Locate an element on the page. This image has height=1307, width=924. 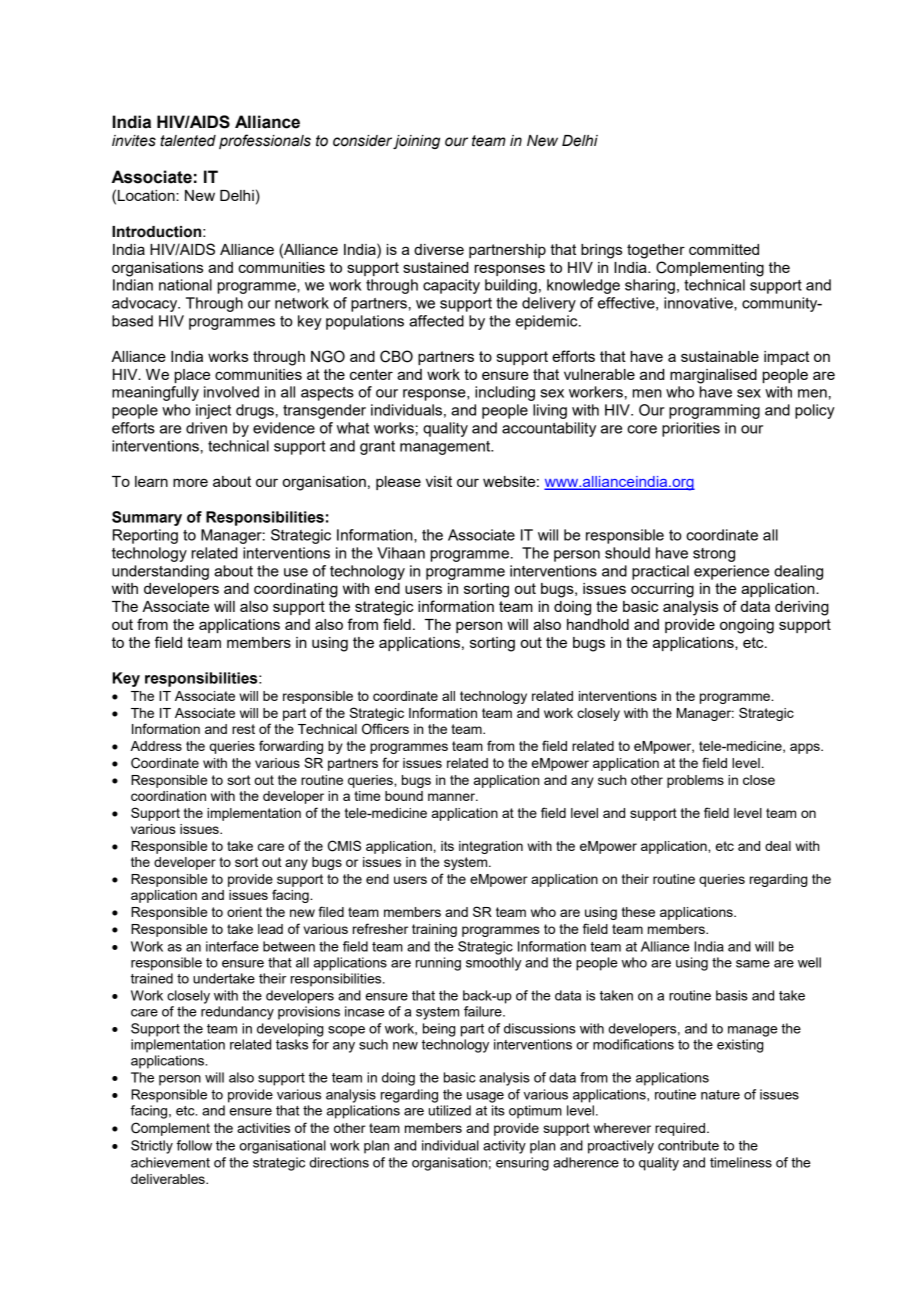
orient is located at coordinates (244, 912).
